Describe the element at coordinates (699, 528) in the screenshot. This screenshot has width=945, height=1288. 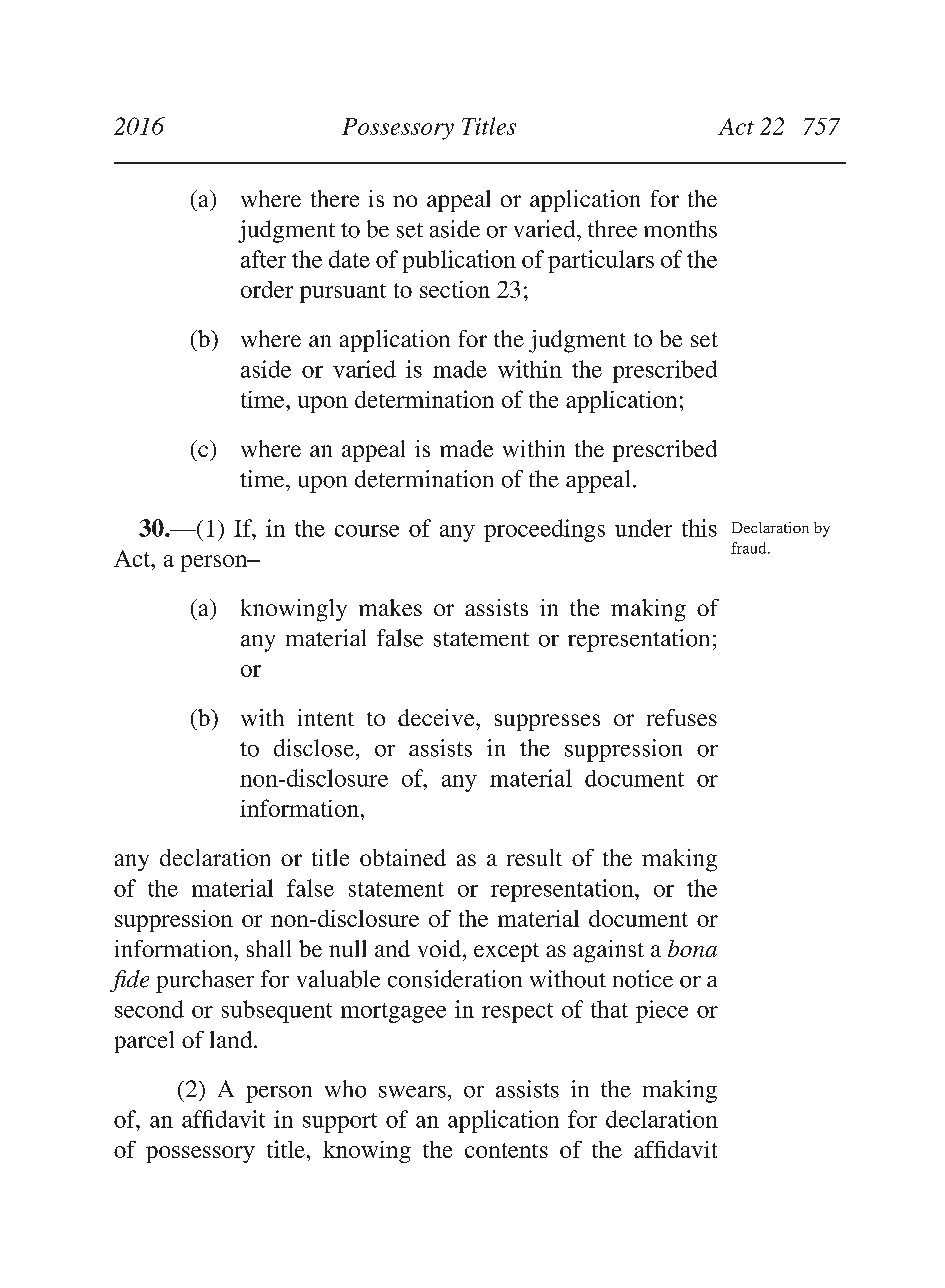
I see `this` at that location.
